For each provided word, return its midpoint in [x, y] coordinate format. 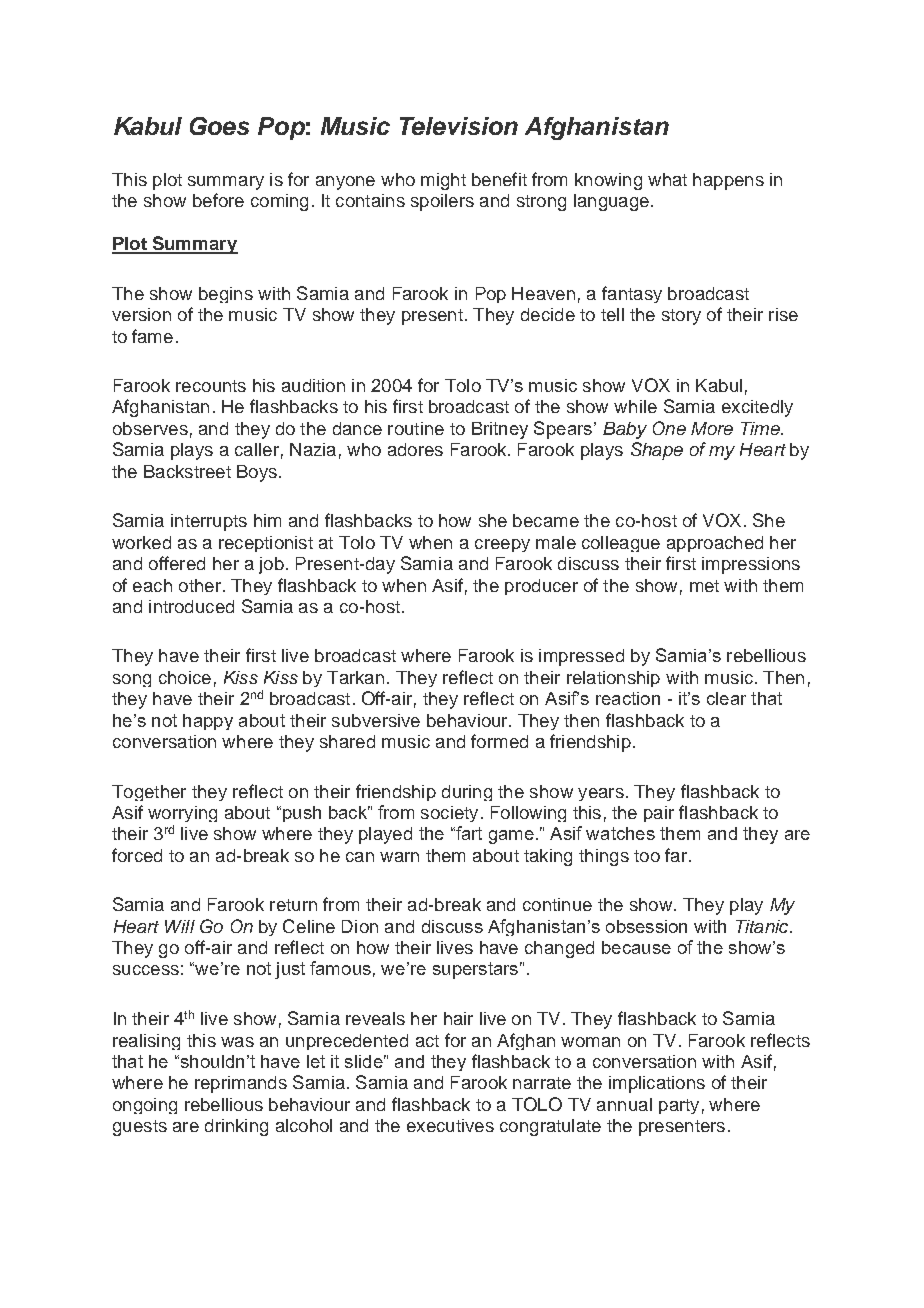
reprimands [241, 1084]
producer [541, 587]
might [443, 181]
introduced [191, 606]
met [704, 586]
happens [728, 181]
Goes [219, 126]
